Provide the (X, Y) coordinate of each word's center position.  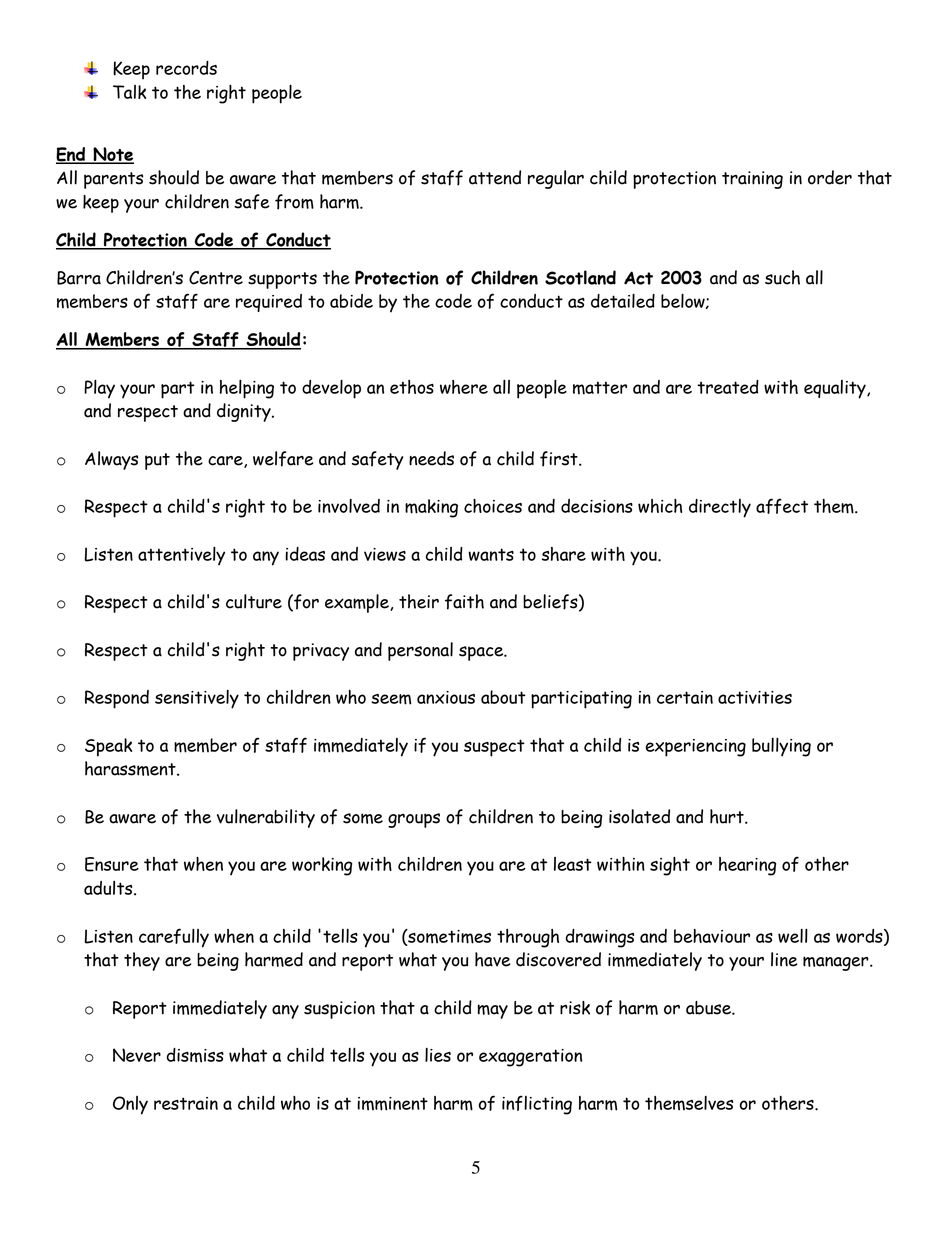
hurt (728, 816)
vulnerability (266, 818)
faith (464, 602)
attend (495, 177)
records (186, 68)
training (752, 180)
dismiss (195, 1055)
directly (720, 508)
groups (414, 820)
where (464, 387)
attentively (181, 556)
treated (728, 387)
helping (247, 389)
